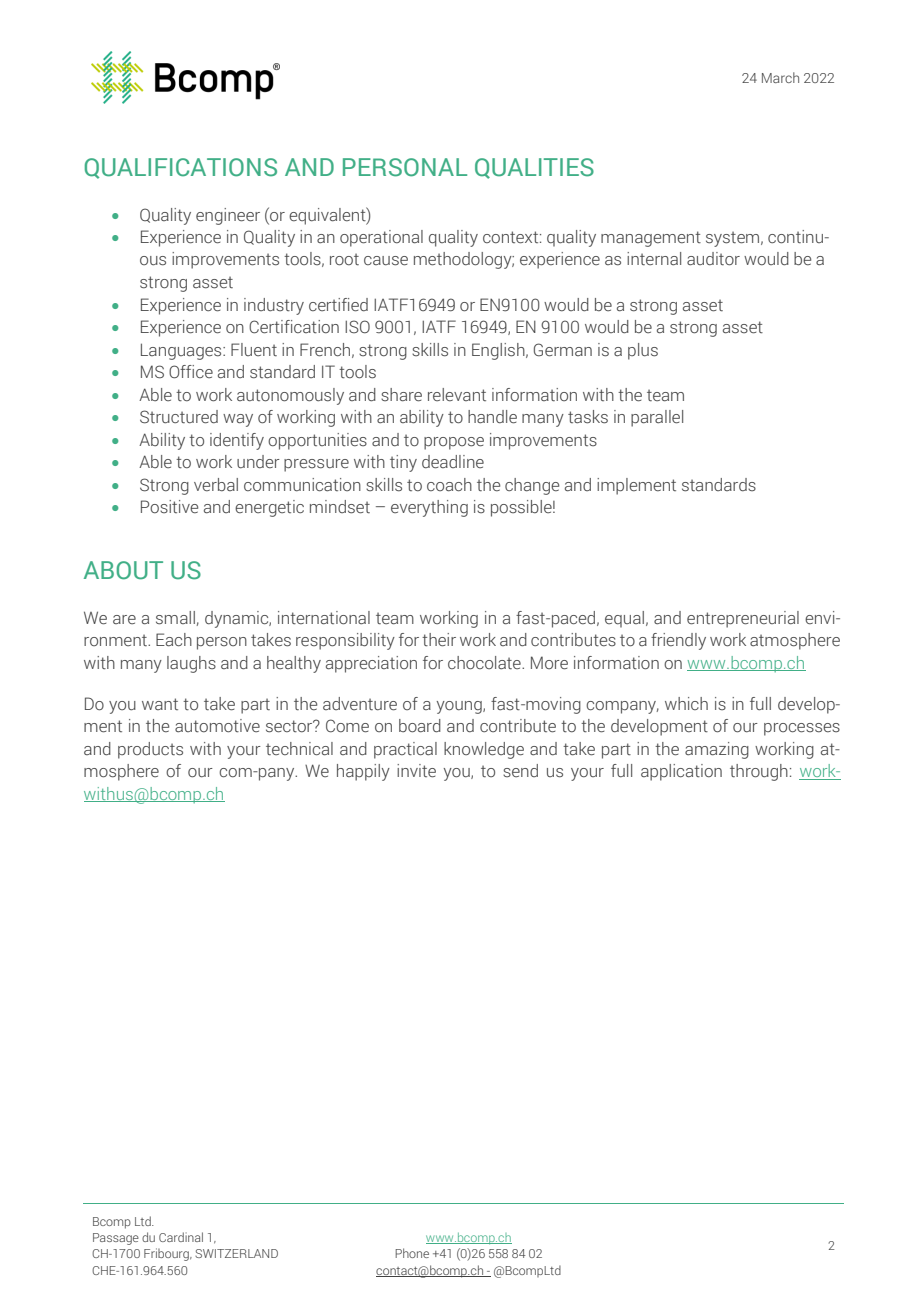 Image resolution: width=924 pixels, height=1308 pixels. Describe the element at coordinates (681, 772) in the page. I see `application` at that location.
